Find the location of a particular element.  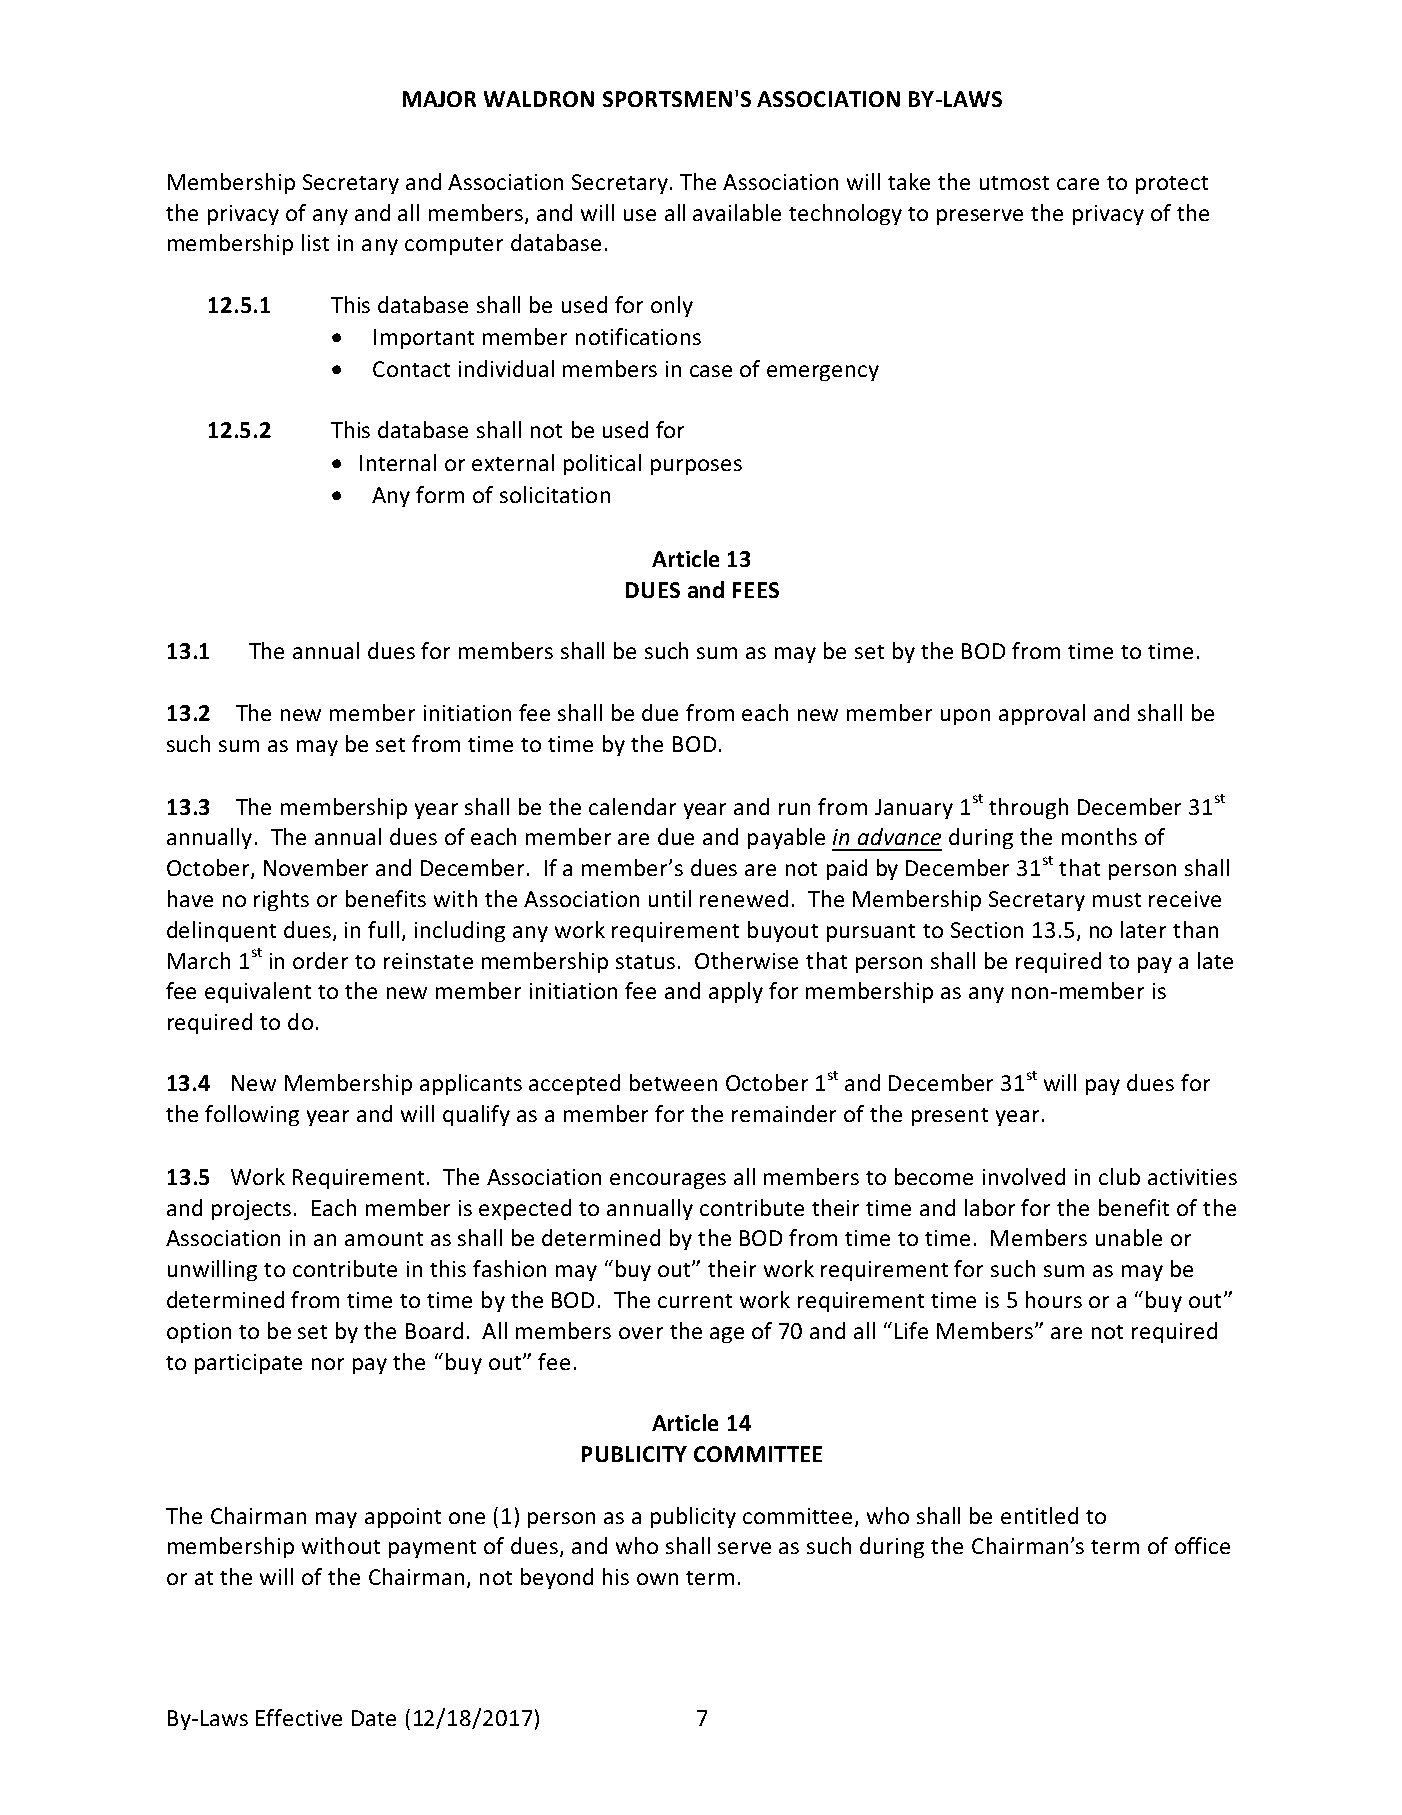

Effective is located at coordinates (299, 1717).
